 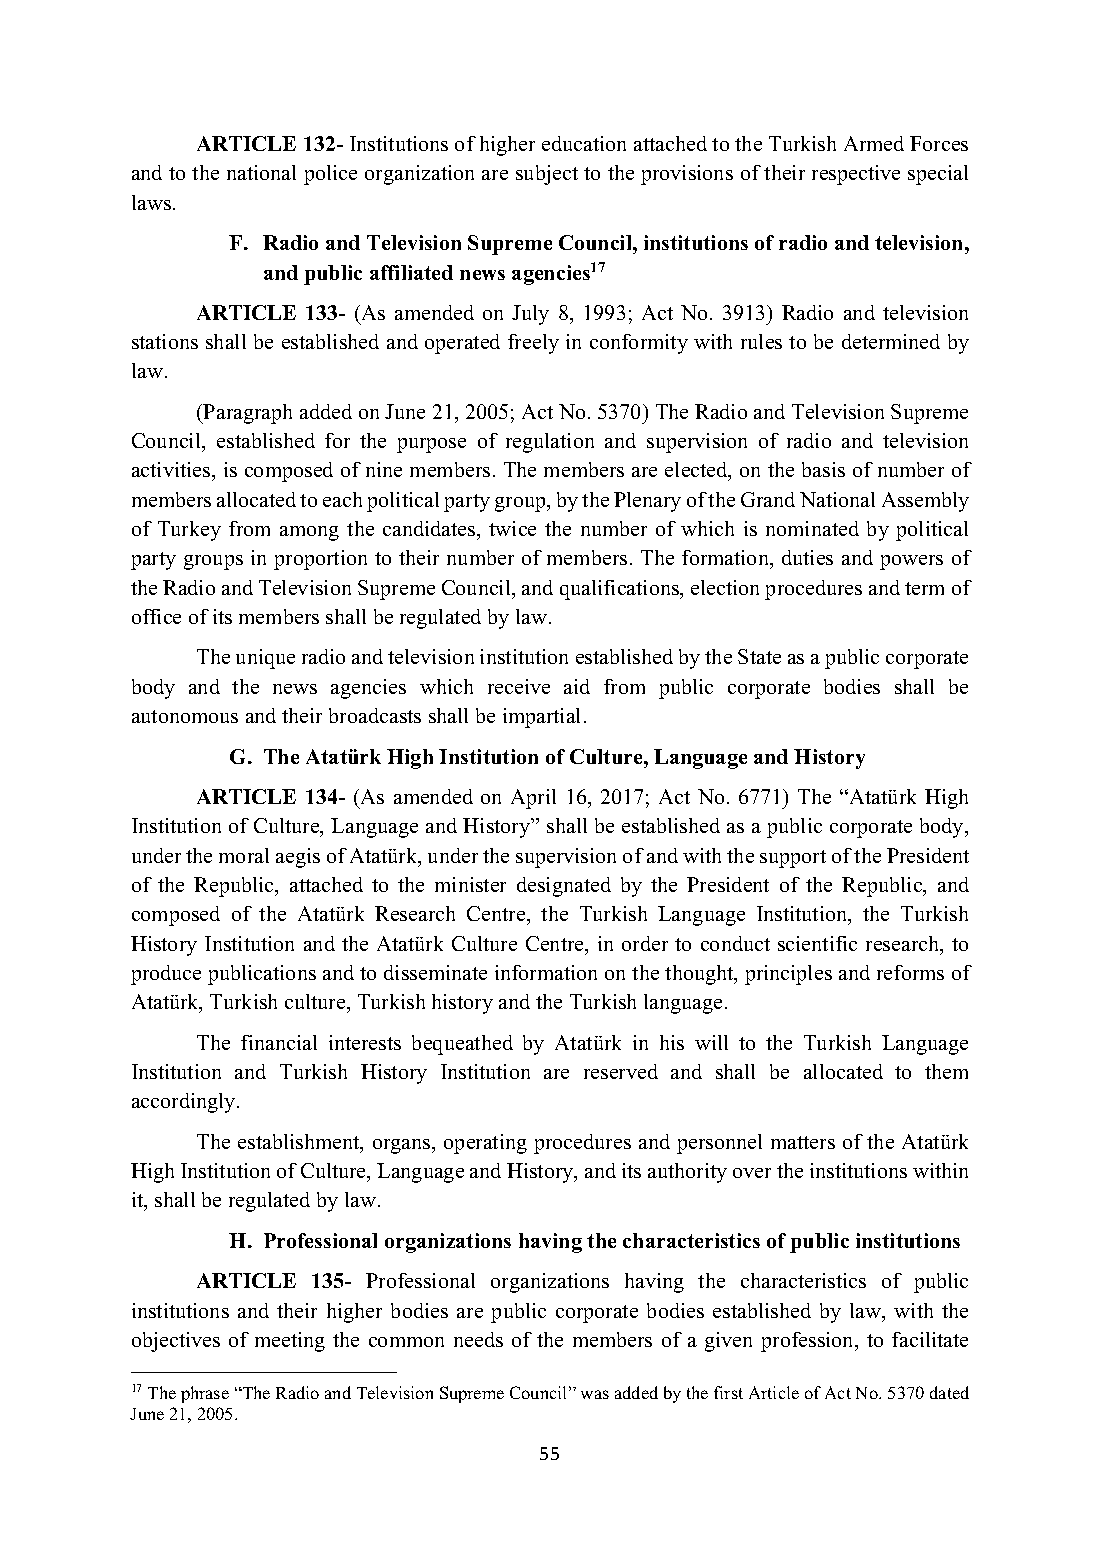 What do you see at coordinates (595, 1394) in the page?
I see `was` at bounding box center [595, 1394].
